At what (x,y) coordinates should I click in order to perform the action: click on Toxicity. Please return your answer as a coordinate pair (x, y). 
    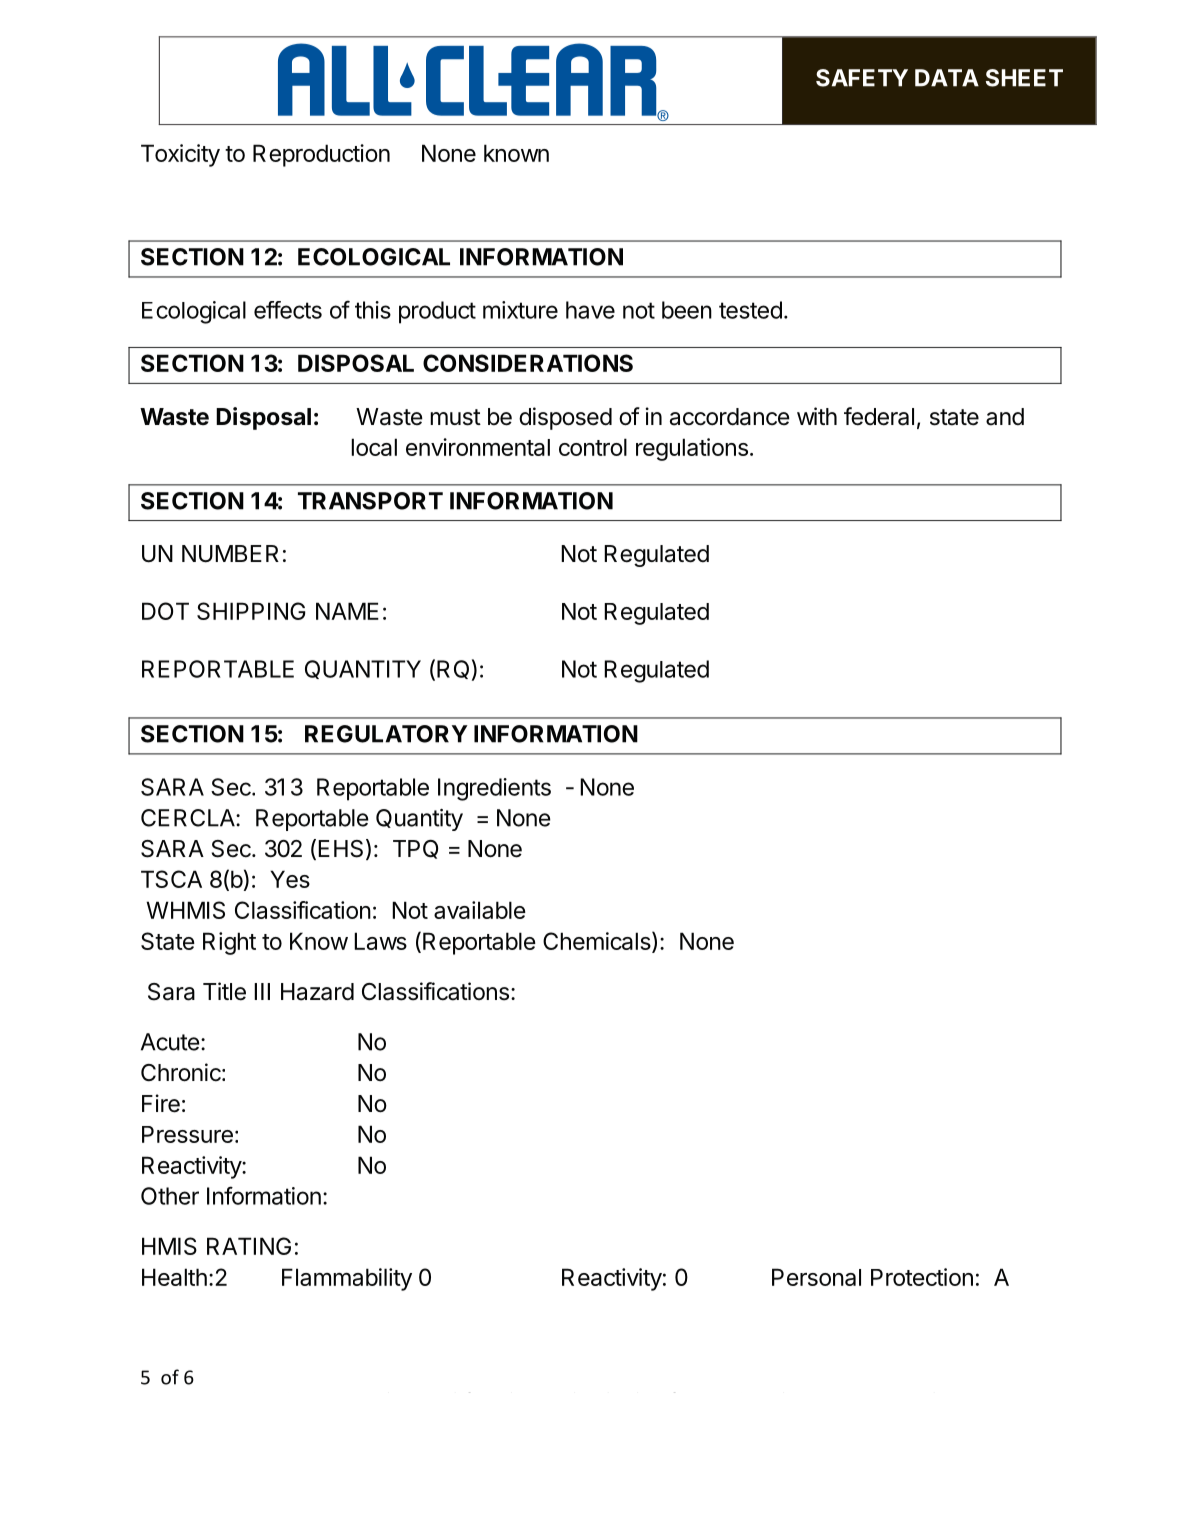
    Looking at the image, I should click on (180, 155).
